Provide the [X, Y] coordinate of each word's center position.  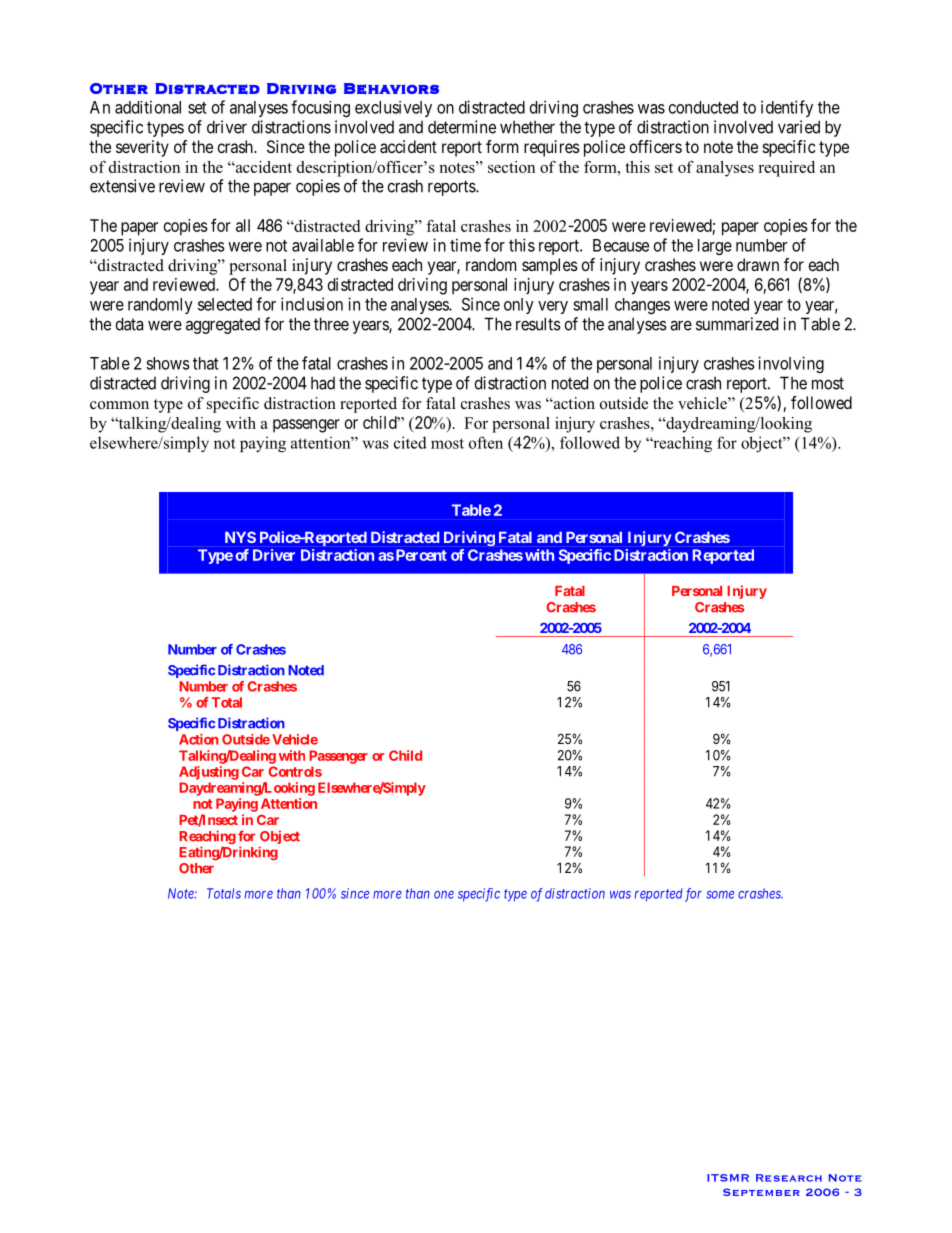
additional [148, 107]
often [486, 442]
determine [462, 127]
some [720, 895]
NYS [240, 537]
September [761, 1192]
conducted [703, 107]
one [444, 895]
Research [789, 1178]
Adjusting [209, 773]
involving [791, 364]
